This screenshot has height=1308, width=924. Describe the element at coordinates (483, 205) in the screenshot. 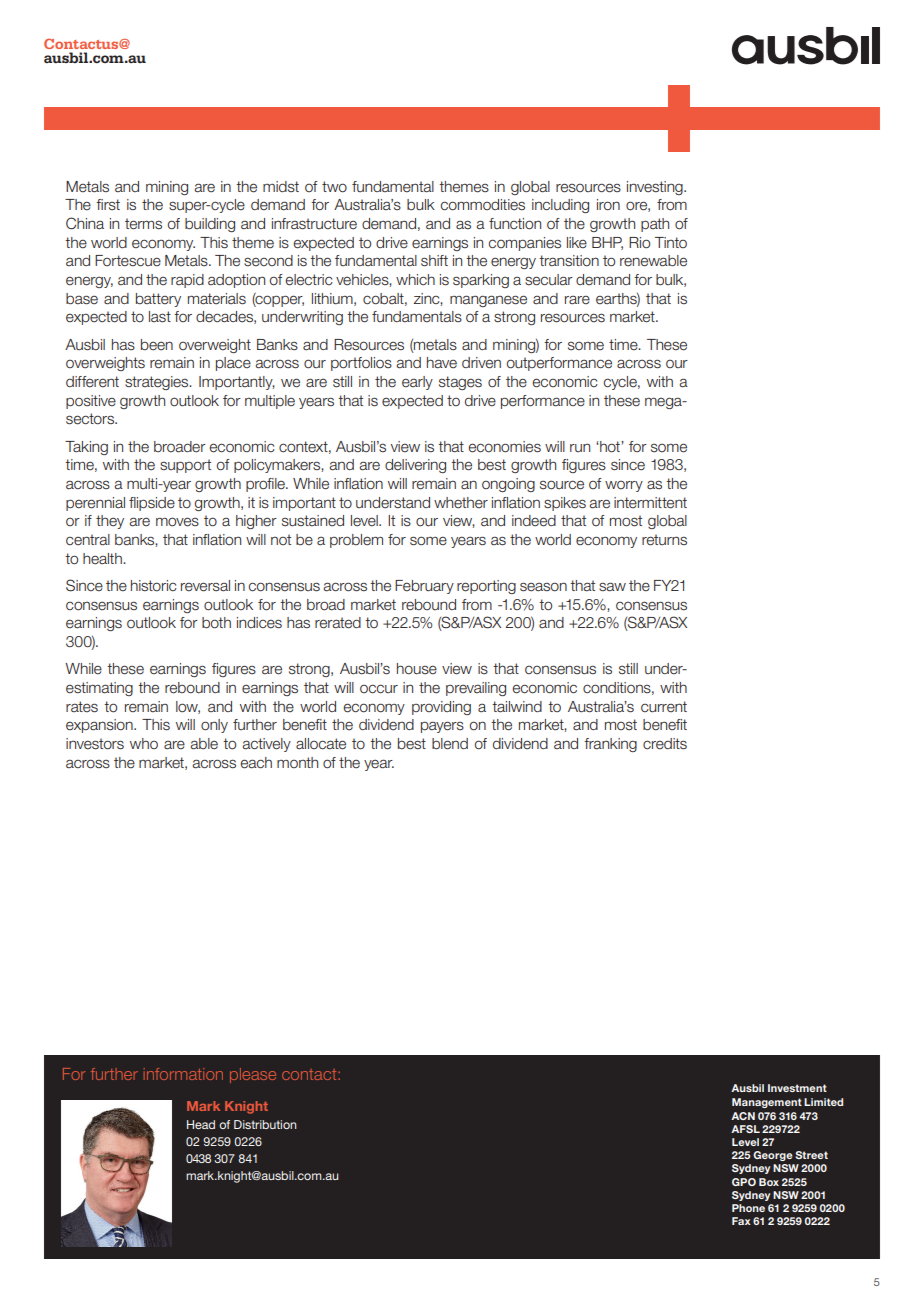

I see `commodities` at that location.
